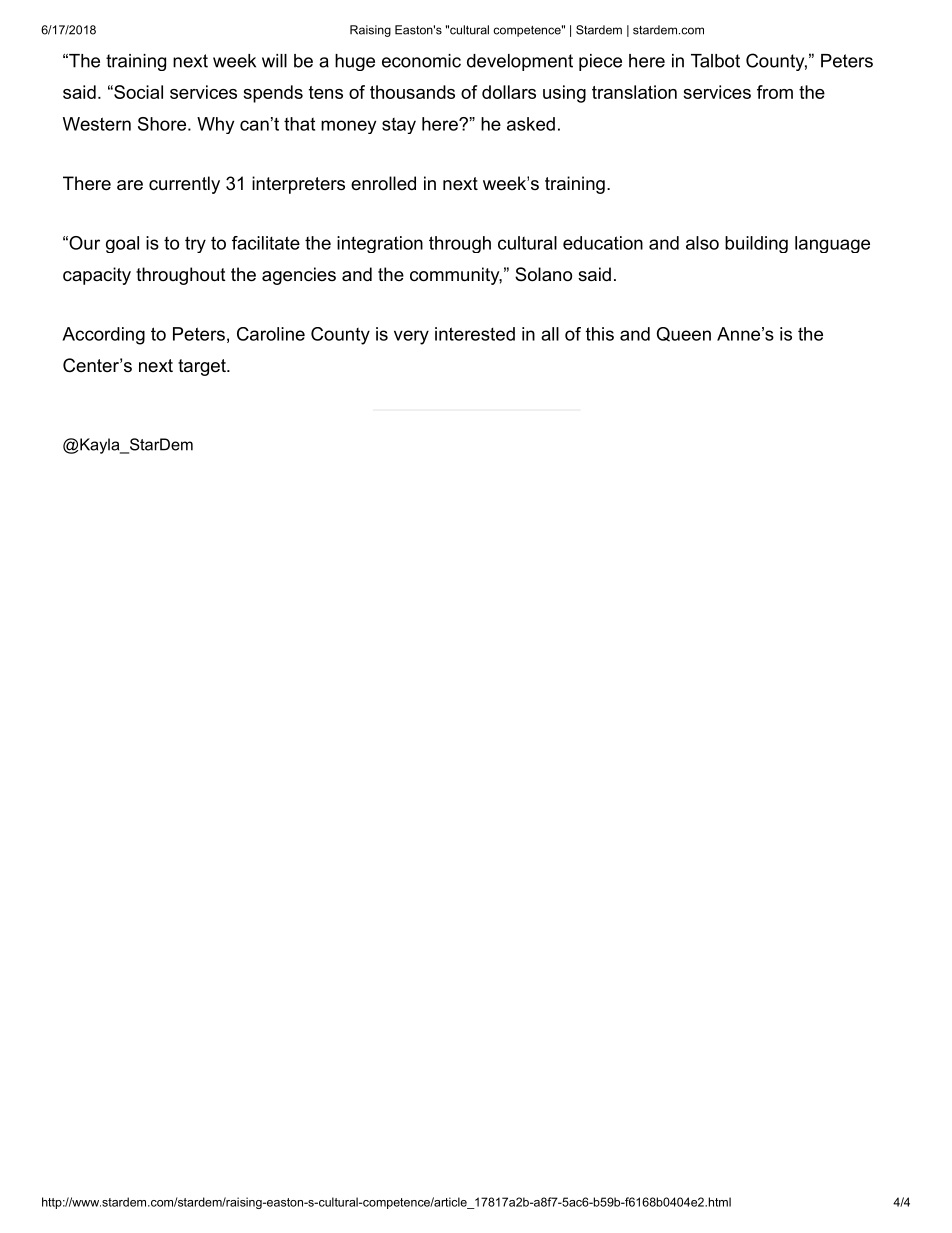  I want to click on will, so click(274, 61).
